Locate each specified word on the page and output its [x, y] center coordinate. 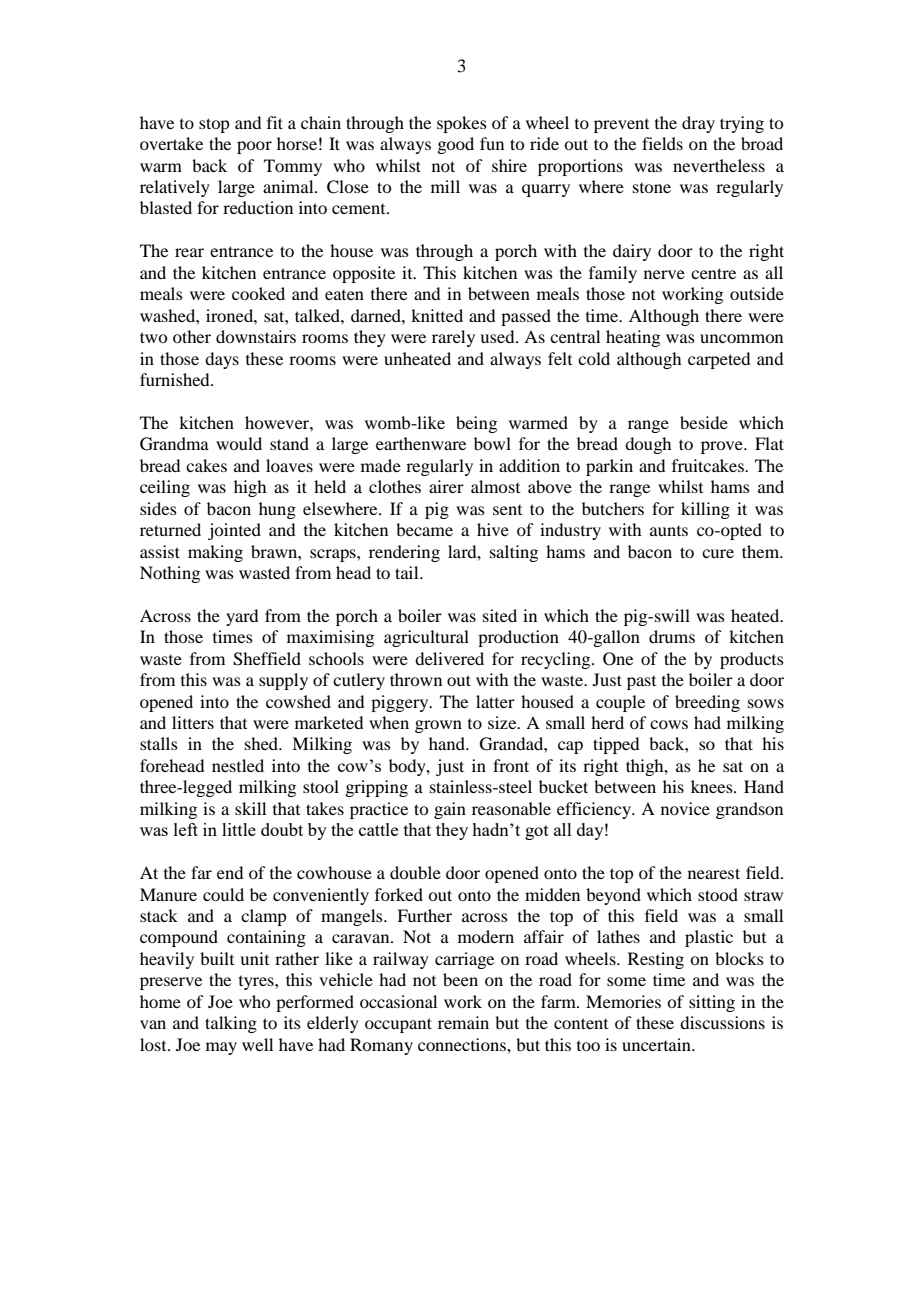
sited [500, 615]
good [455, 145]
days [222, 360]
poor [254, 147]
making [215, 553]
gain [450, 810]
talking [231, 1024]
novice [685, 808]
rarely [453, 338]
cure [718, 553]
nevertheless [719, 165]
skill [250, 808]
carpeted [719, 360]
